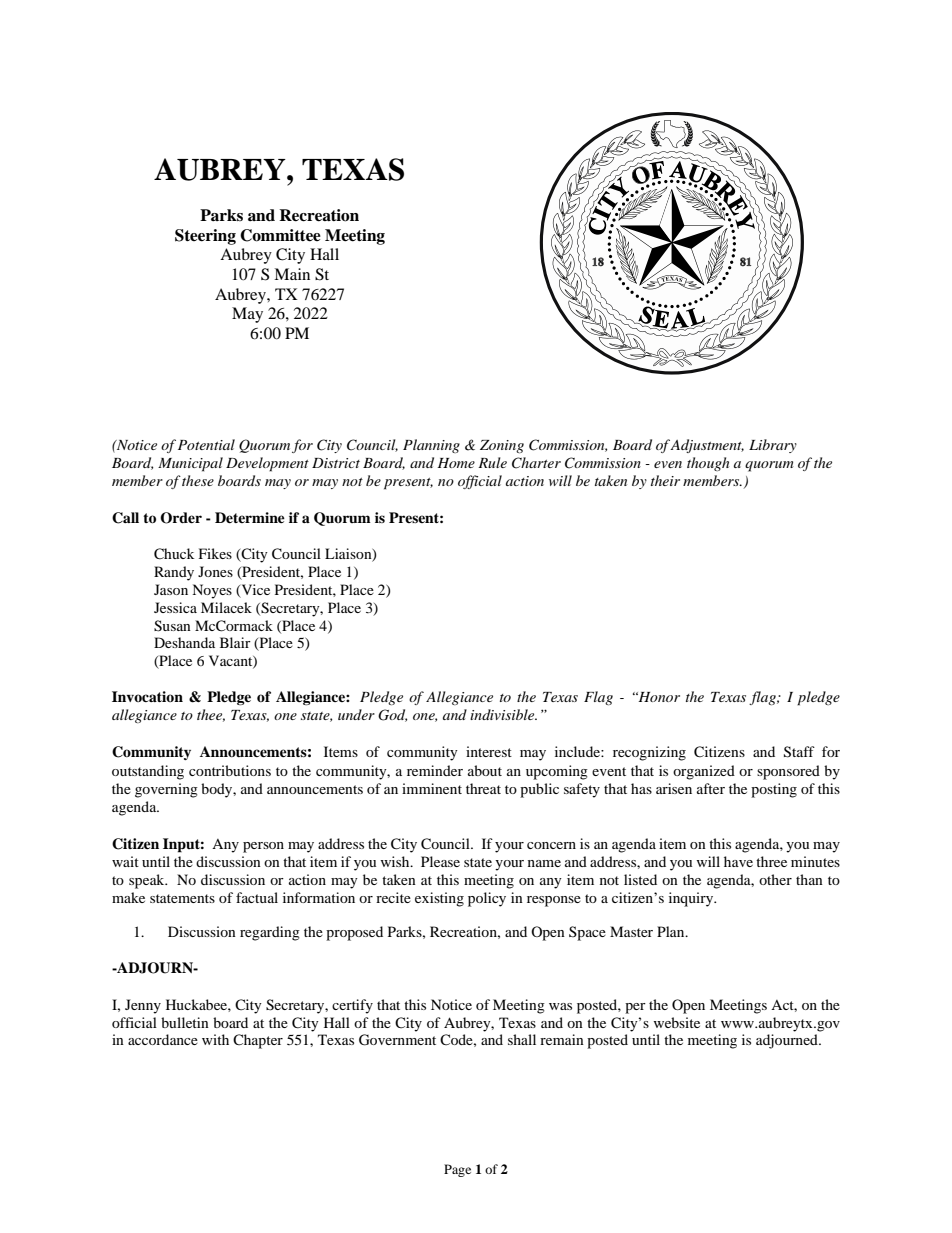  I want to click on website, so click(676, 1022).
